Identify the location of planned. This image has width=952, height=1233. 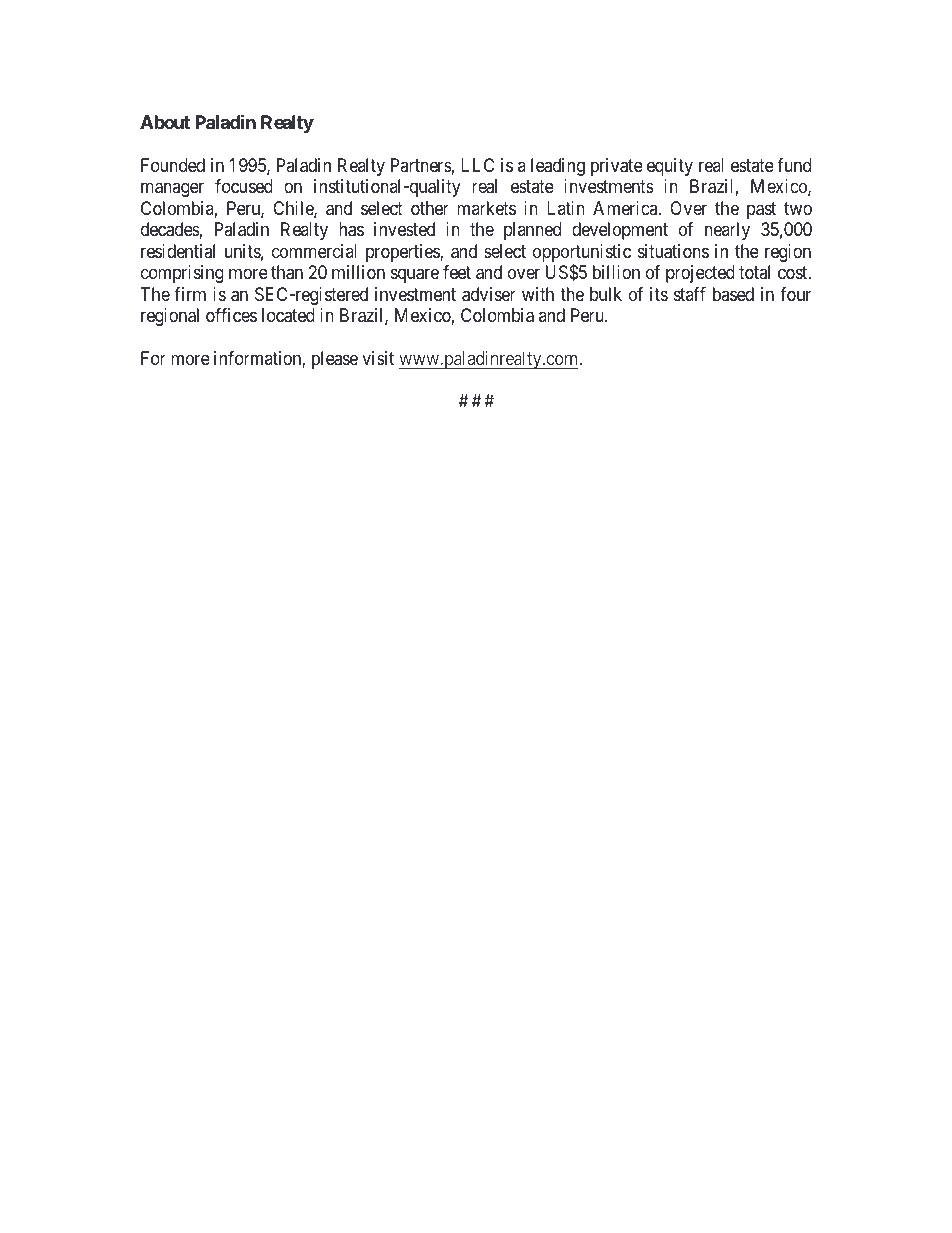
(532, 231).
